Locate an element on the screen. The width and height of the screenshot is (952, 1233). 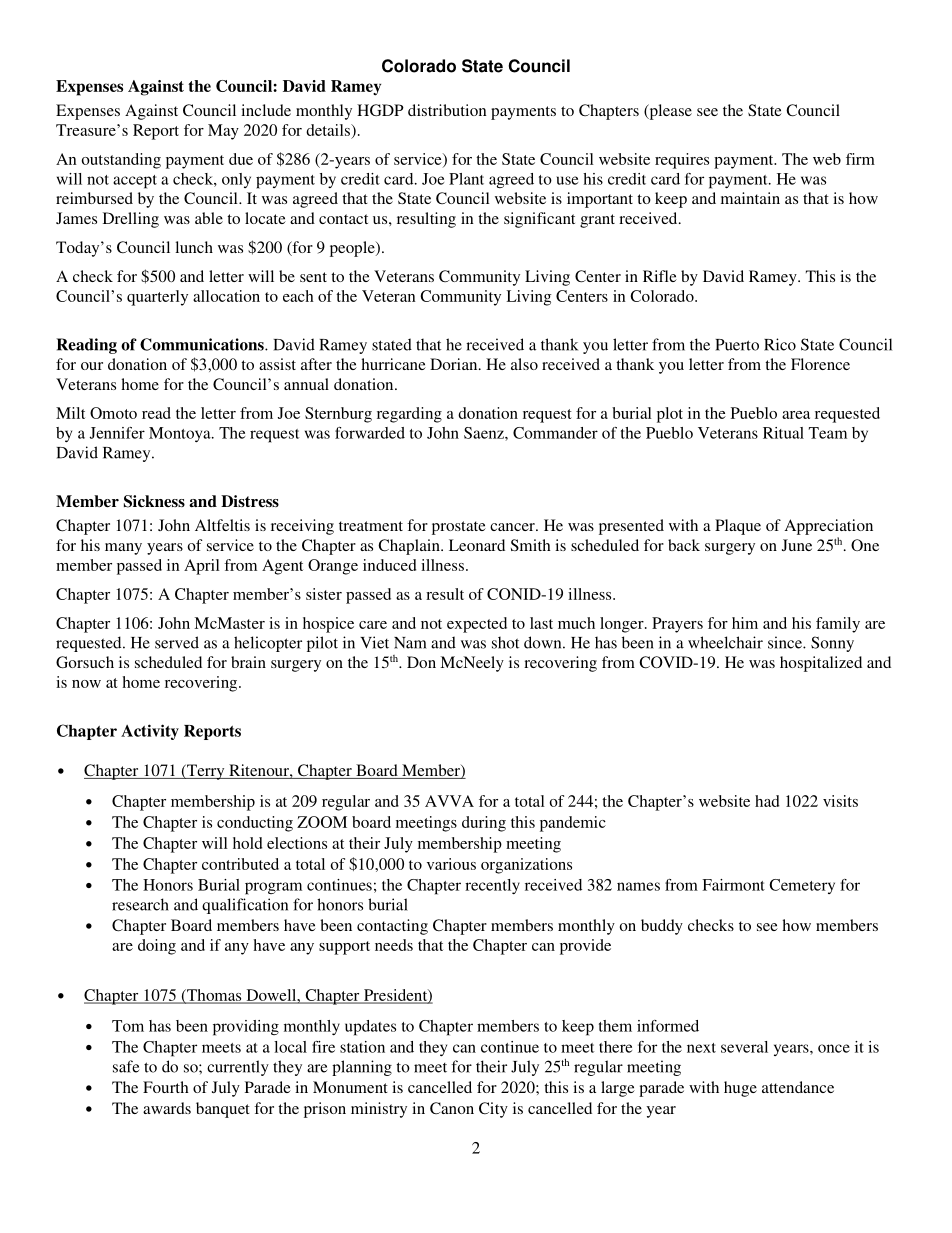
distribution is located at coordinates (447, 110).
